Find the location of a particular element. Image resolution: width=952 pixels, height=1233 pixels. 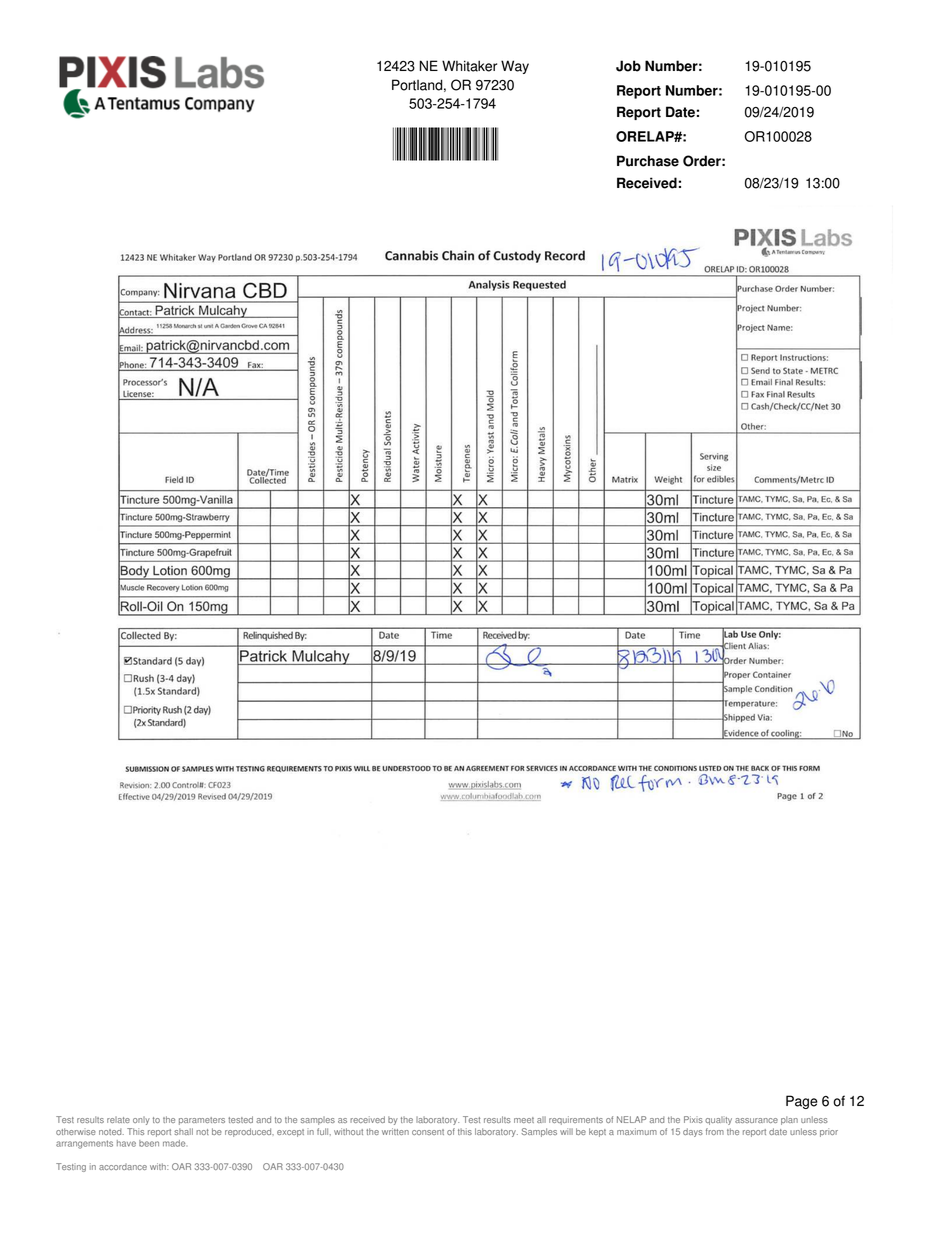

only is located at coordinates (141, 1120).
